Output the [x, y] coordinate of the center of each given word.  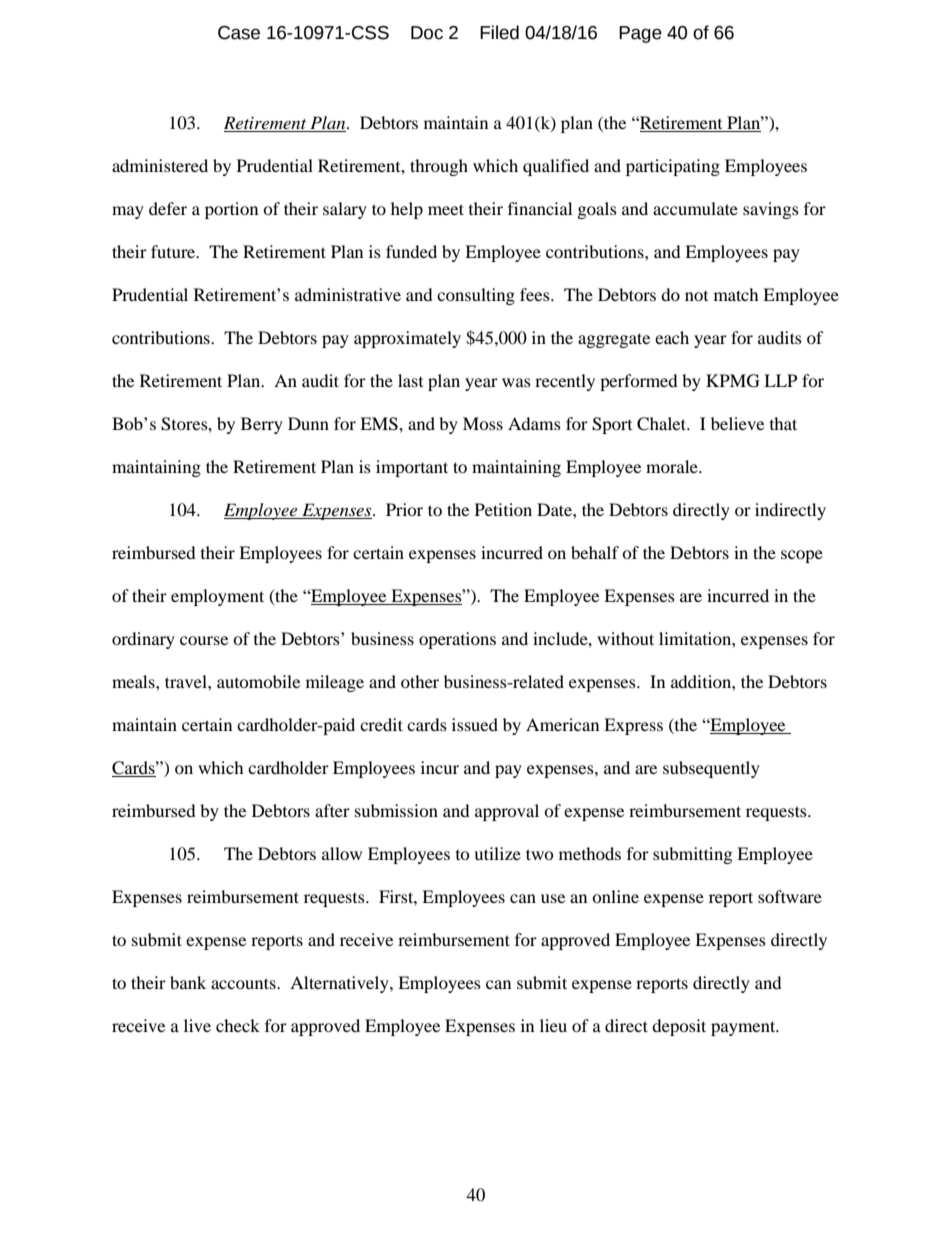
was [516, 382]
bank [188, 982]
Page [640, 34]
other [420, 681]
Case [239, 33]
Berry [262, 425]
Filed [499, 32]
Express [633, 726]
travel [187, 681]
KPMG [733, 381]
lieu [553, 1025]
